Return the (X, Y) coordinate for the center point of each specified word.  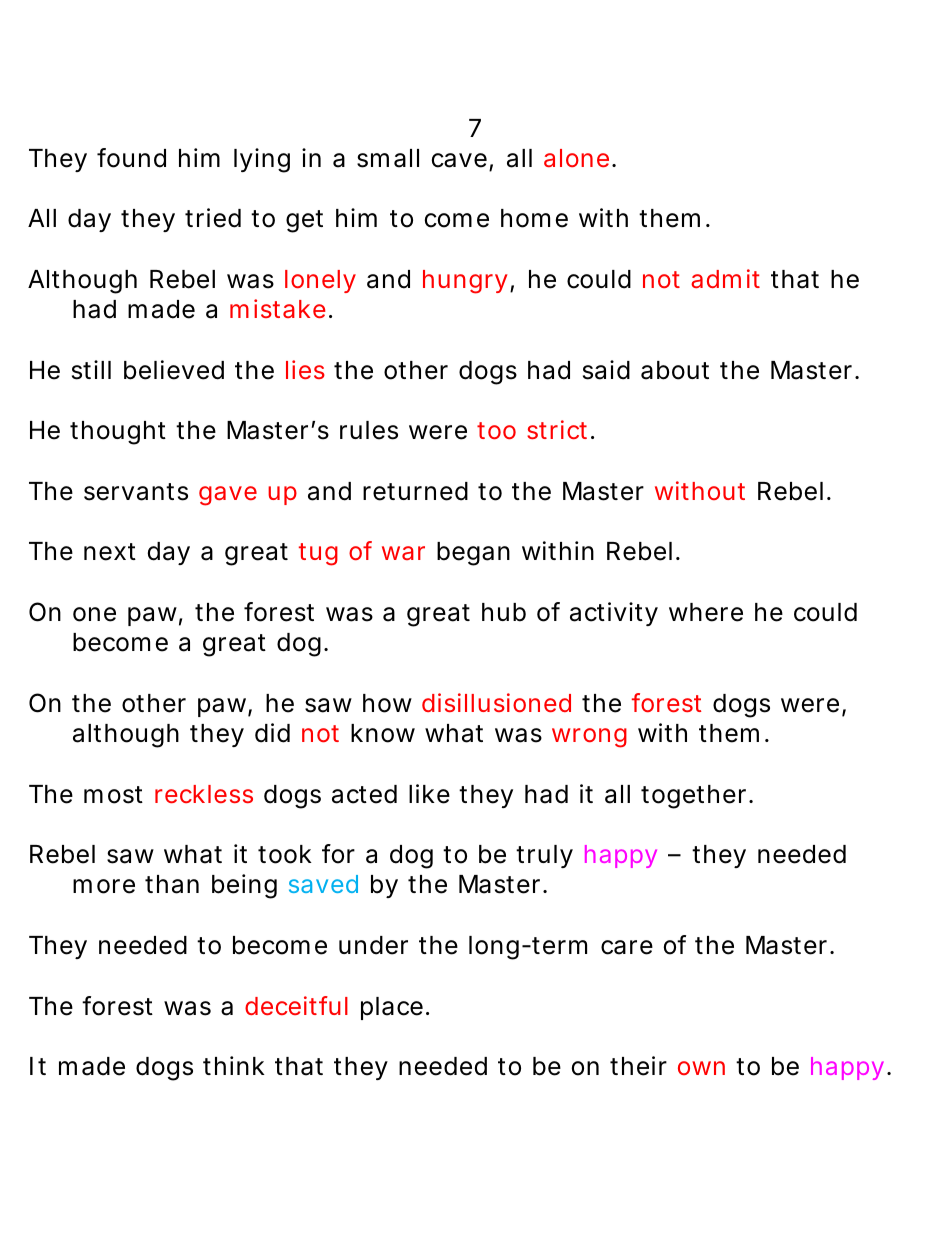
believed (174, 370)
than (172, 884)
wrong (589, 738)
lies (305, 369)
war (403, 553)
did (272, 733)
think (234, 1065)
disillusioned (496, 702)
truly (544, 856)
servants (136, 492)
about (675, 370)
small (388, 158)
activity (614, 614)
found (131, 158)
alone (578, 158)
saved (323, 884)
